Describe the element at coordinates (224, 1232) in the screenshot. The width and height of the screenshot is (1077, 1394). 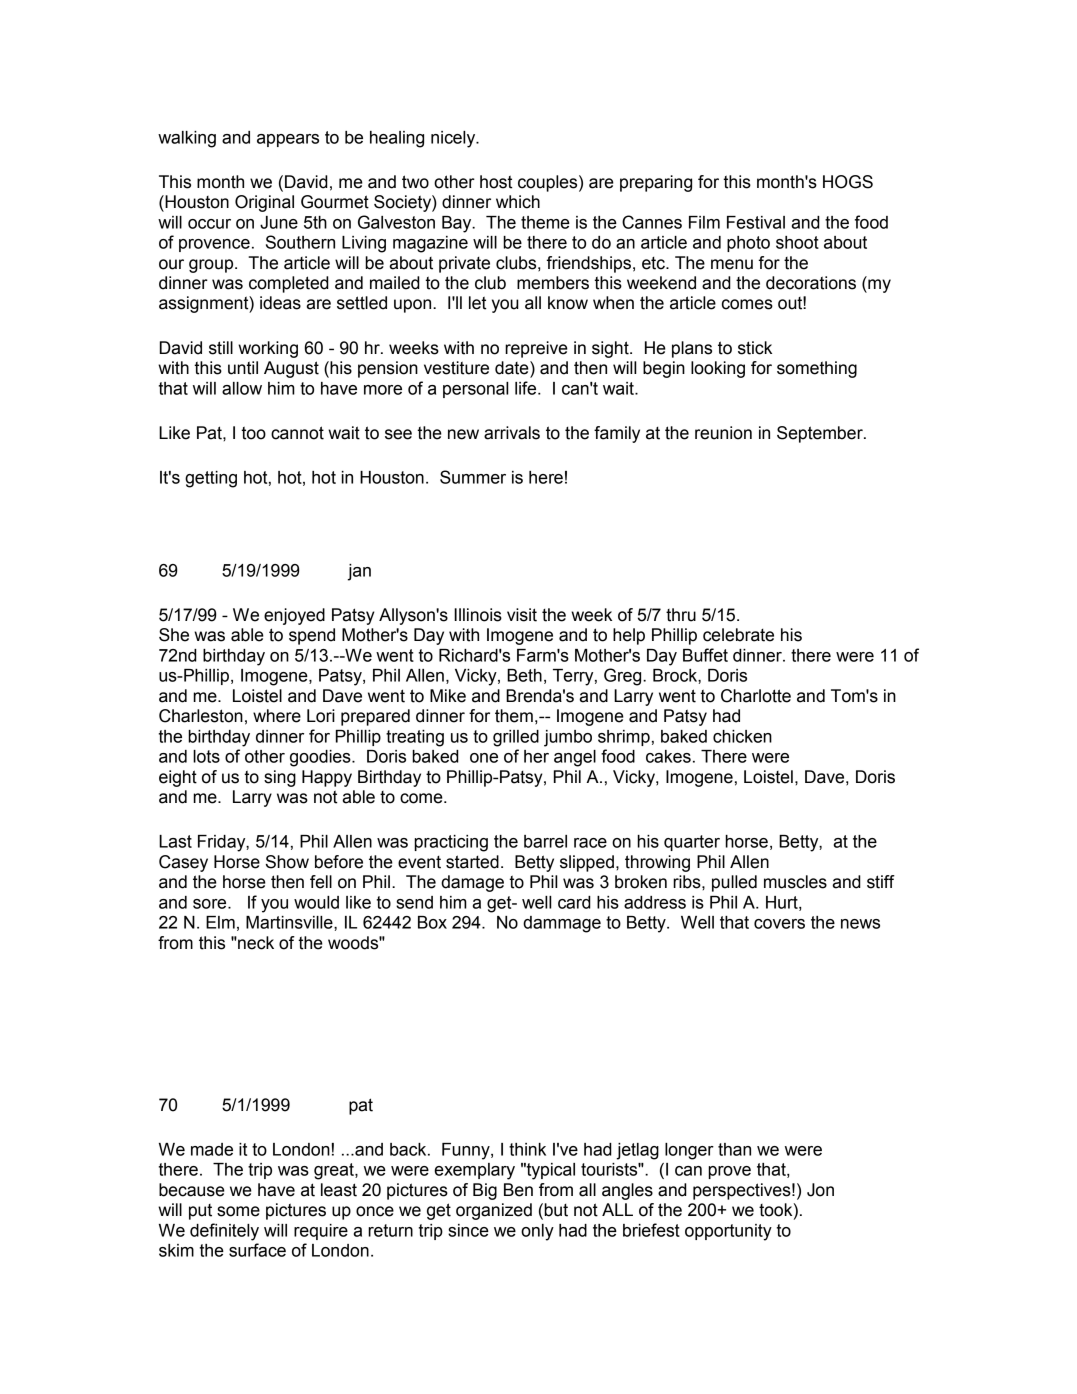
I see `definitely` at that location.
